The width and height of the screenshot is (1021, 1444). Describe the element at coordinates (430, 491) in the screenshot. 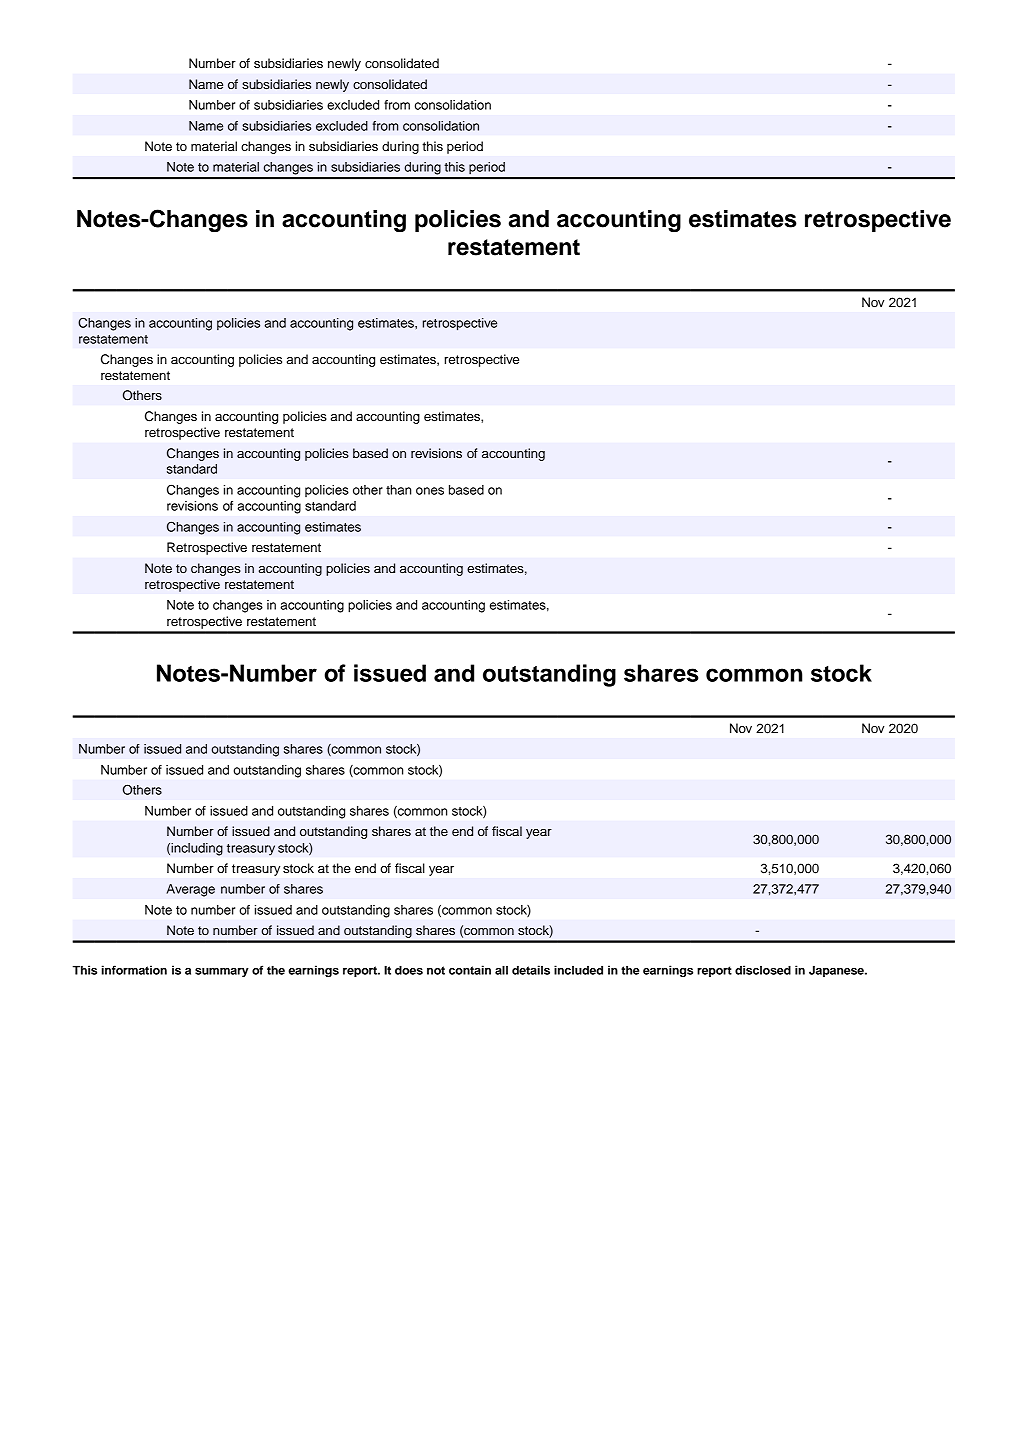

I see `ones` at that location.
